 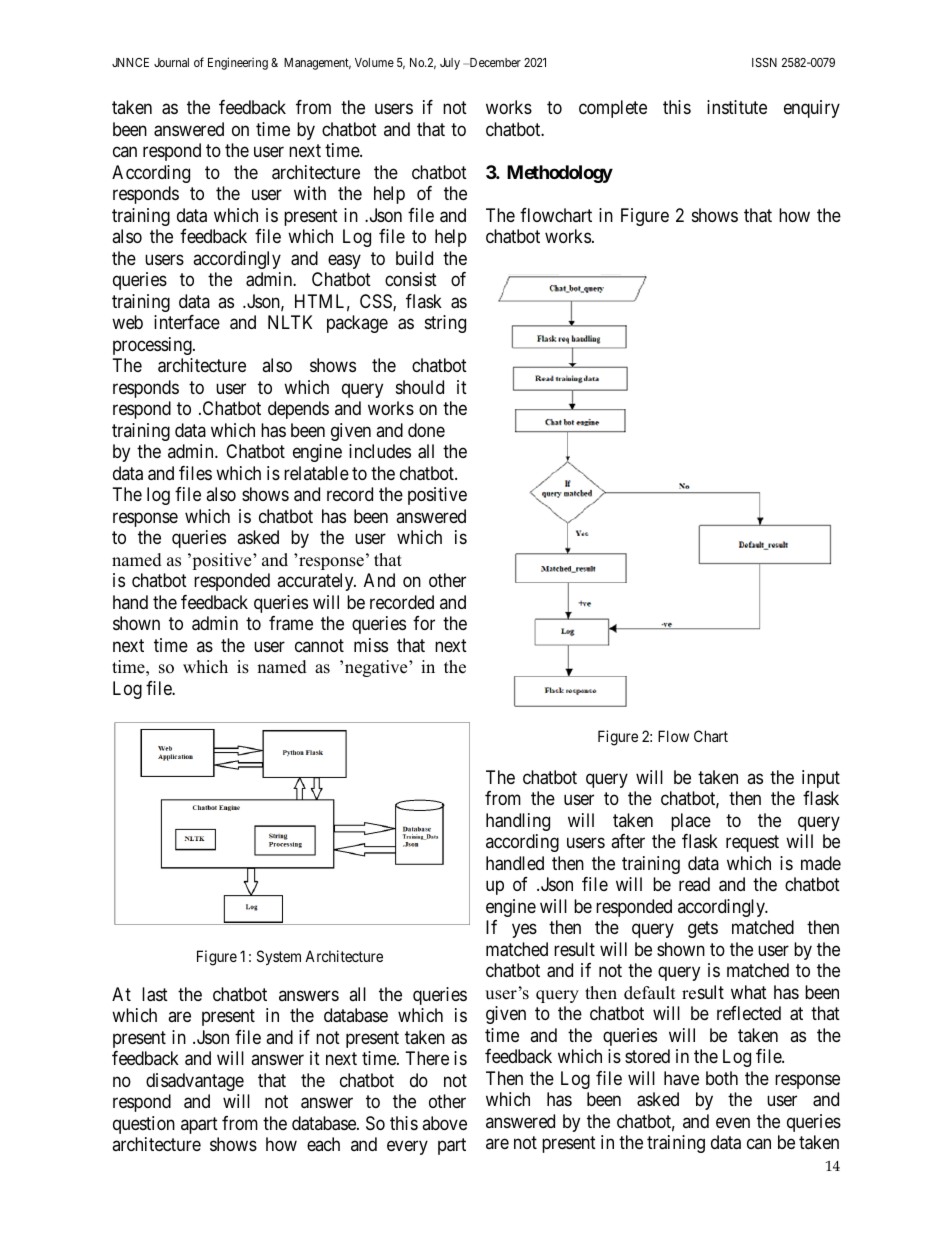 I want to click on Journal, so click(x=171, y=62).
